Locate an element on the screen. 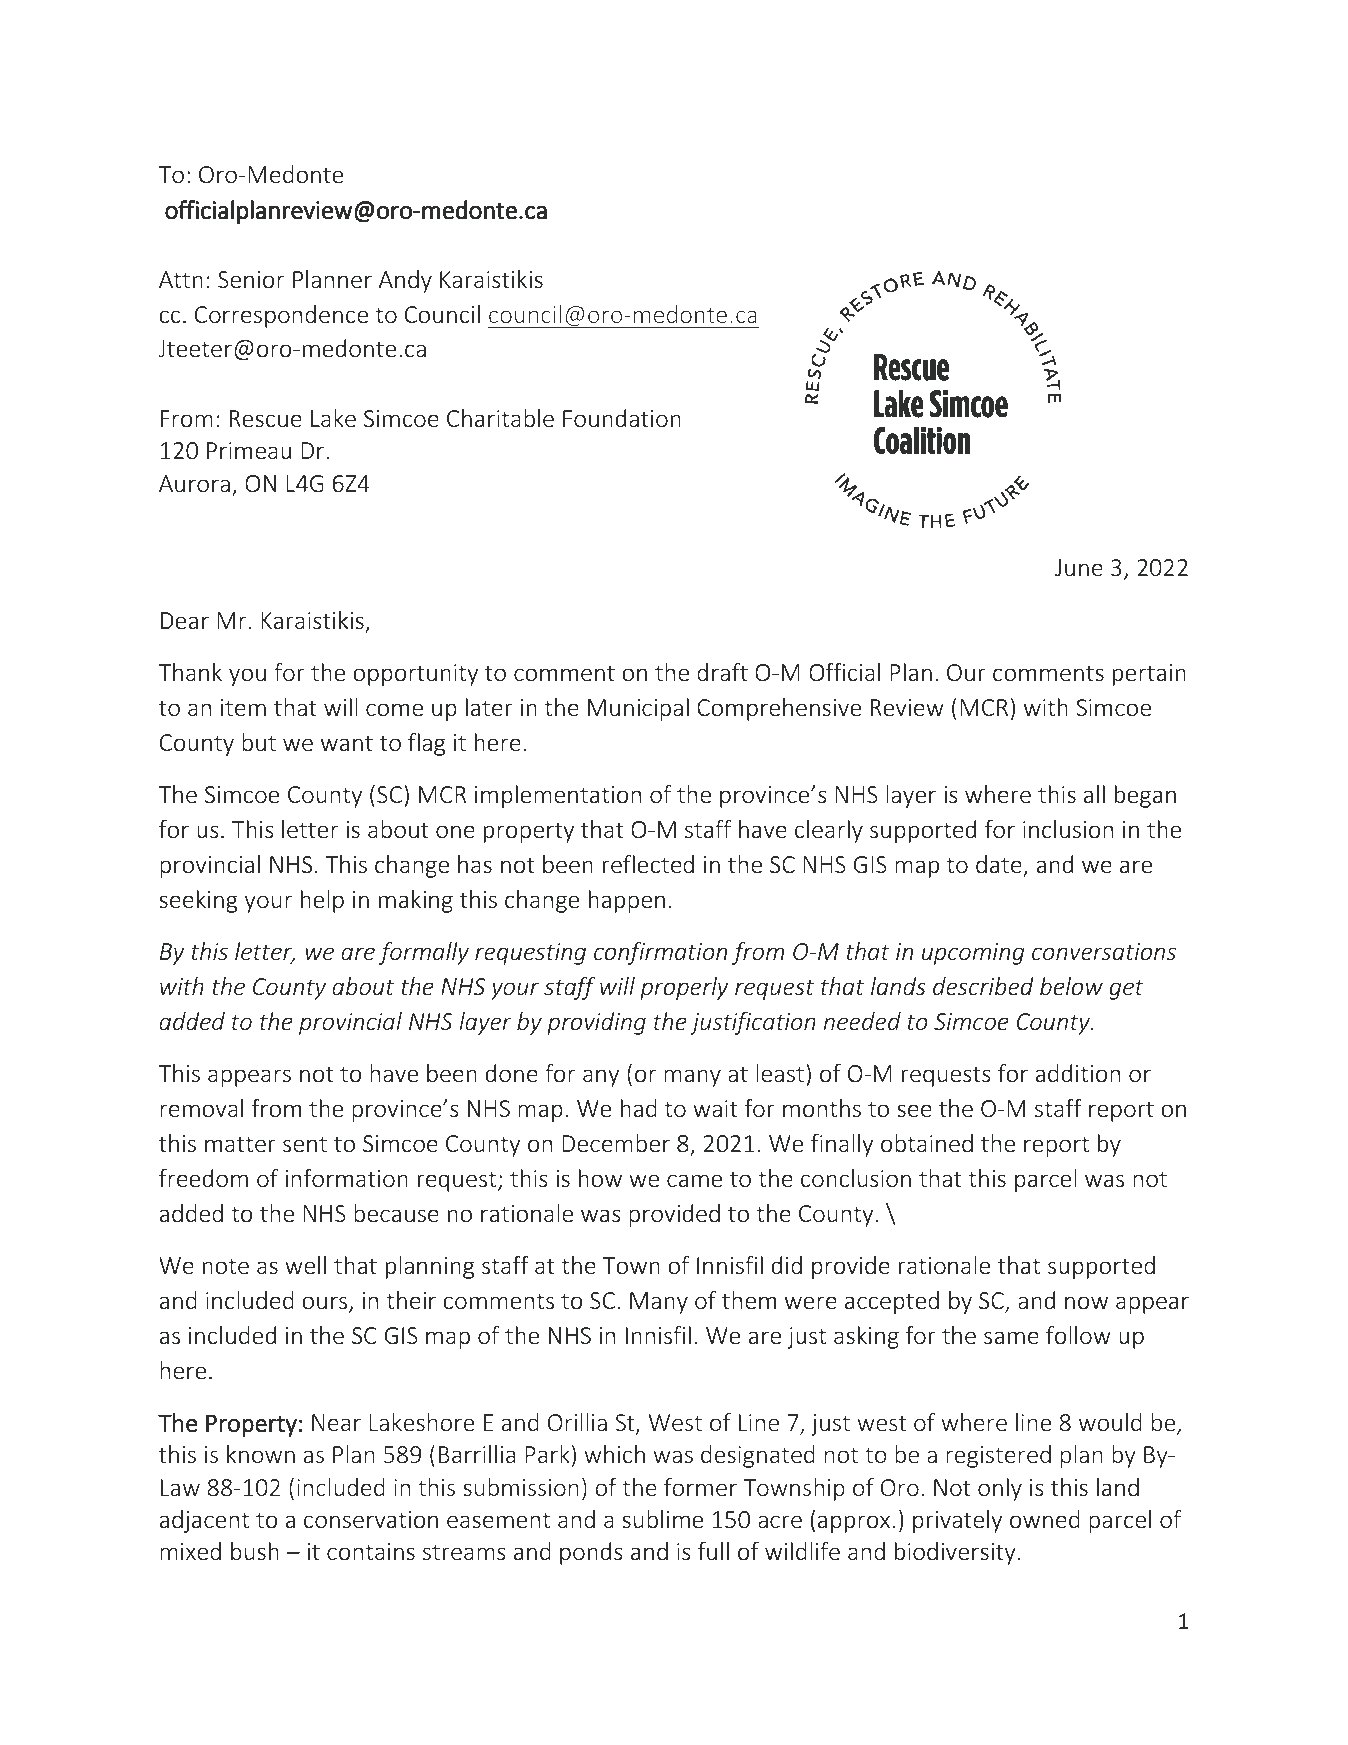  Correspondence is located at coordinates (281, 316).
